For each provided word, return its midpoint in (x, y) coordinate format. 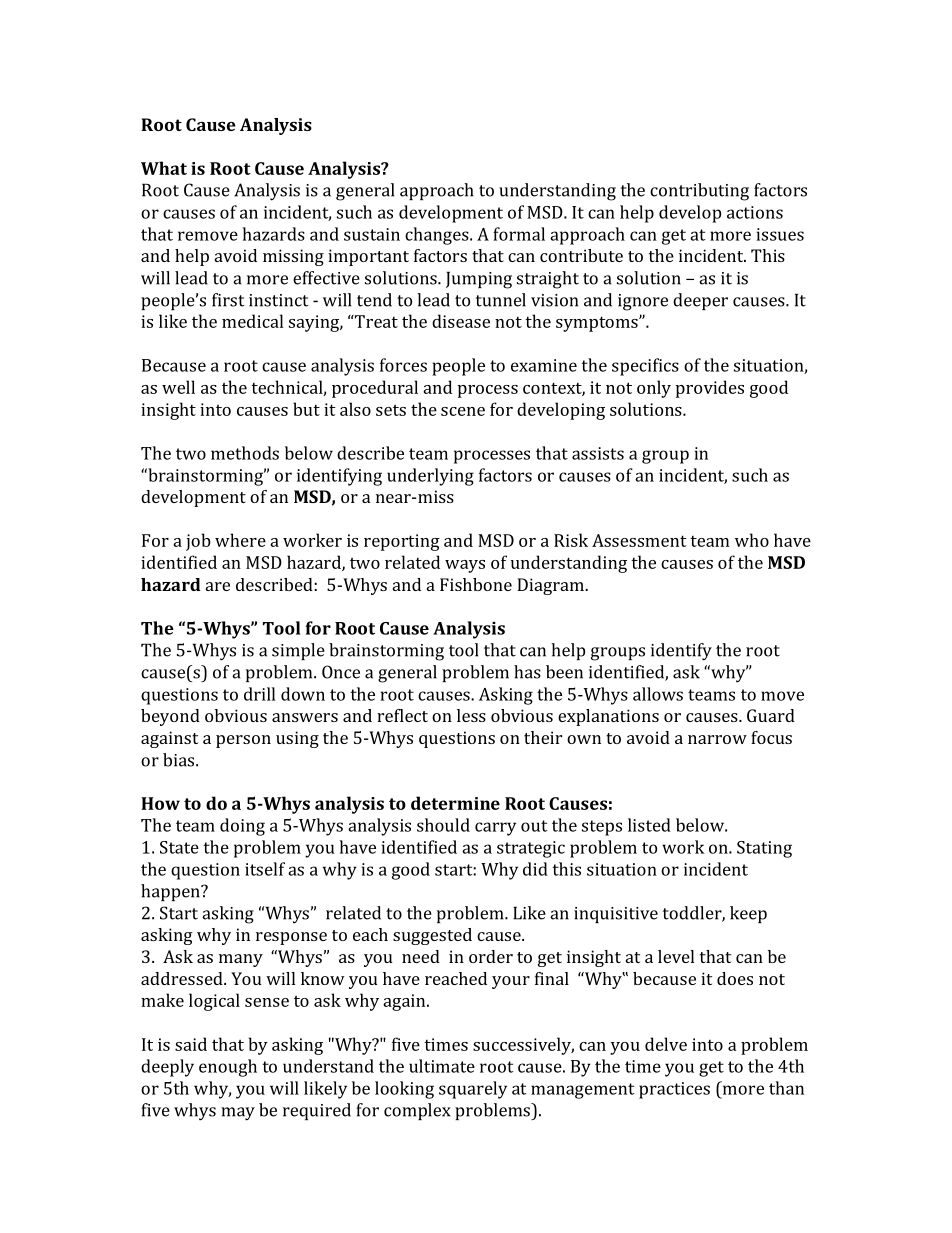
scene (463, 411)
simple (298, 651)
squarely (473, 1090)
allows (658, 694)
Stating (764, 849)
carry (495, 829)
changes (438, 236)
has (527, 672)
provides (710, 389)
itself (265, 869)
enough (228, 1068)
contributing (699, 192)
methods (245, 453)
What (164, 168)
